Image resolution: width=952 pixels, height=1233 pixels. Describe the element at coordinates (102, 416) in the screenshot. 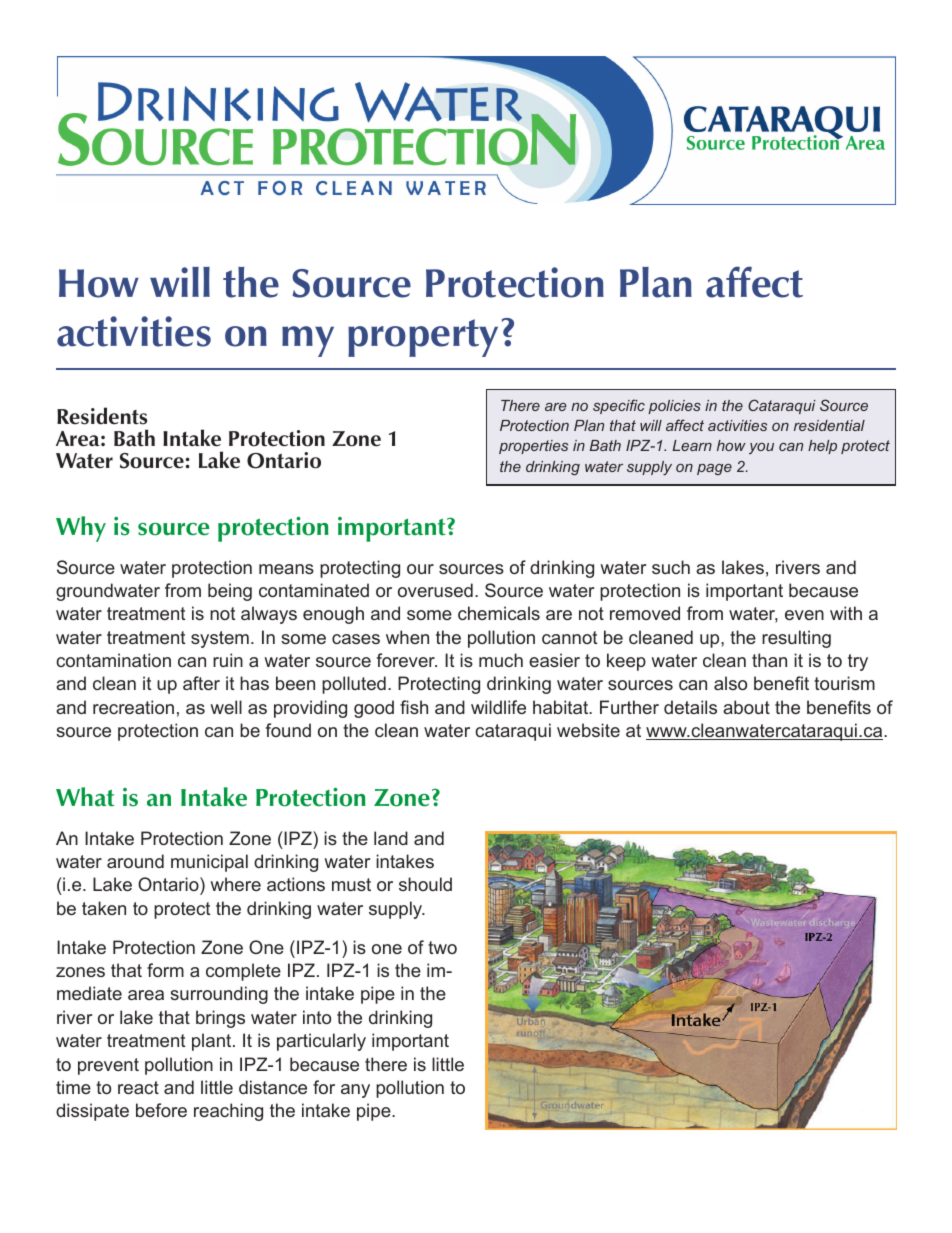

I see `Residents` at that location.
